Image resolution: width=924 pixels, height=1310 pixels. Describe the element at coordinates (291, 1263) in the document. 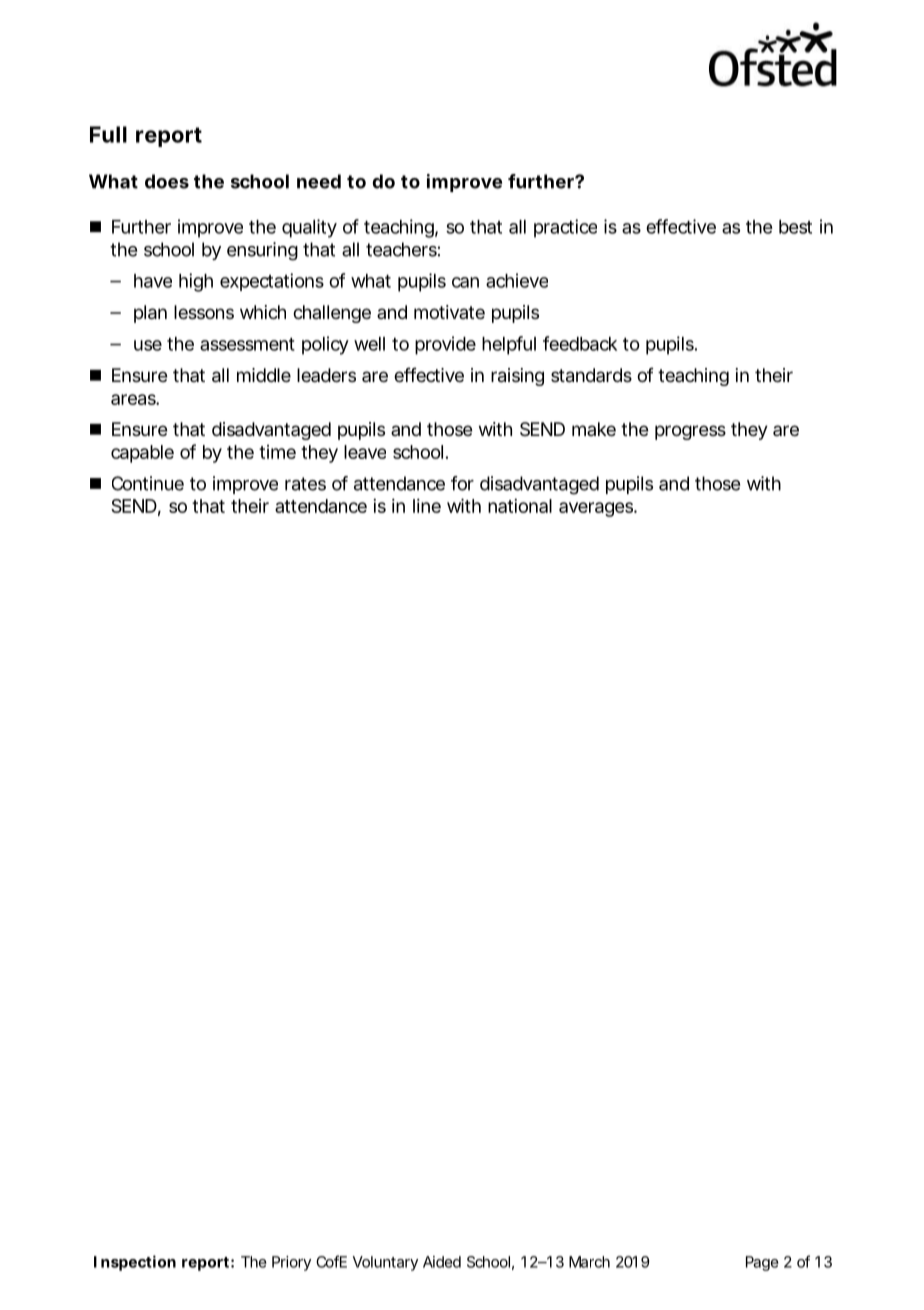

I see `Priory` at that location.
